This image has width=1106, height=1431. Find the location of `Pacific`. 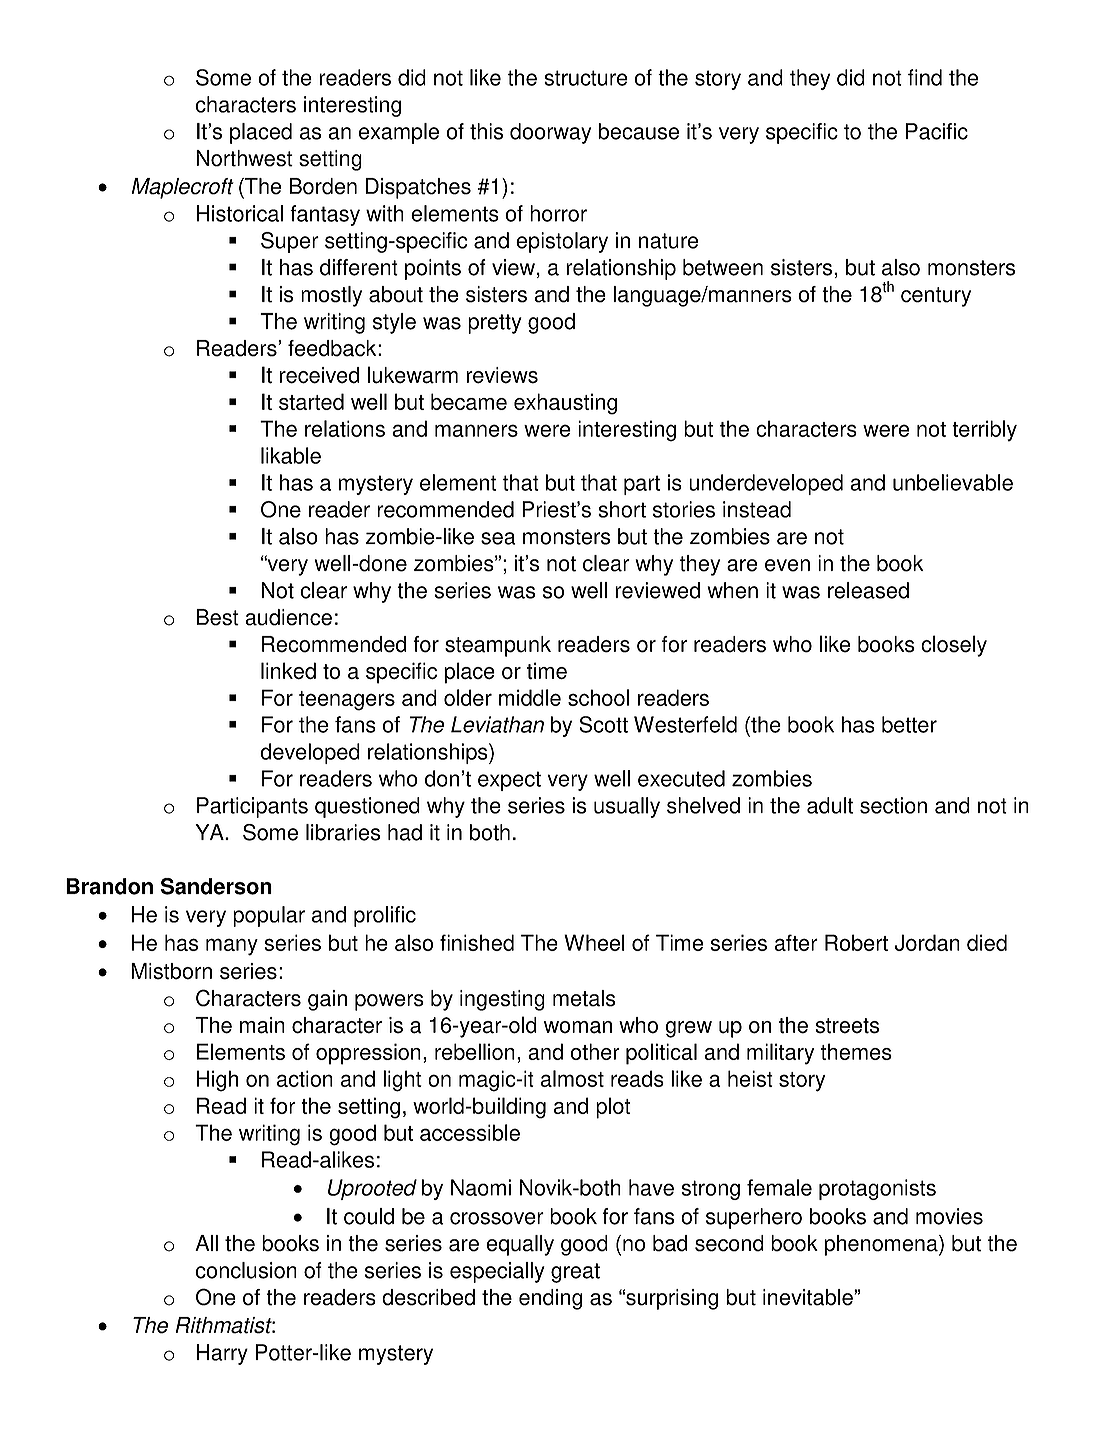

Pacific is located at coordinates (937, 131).
